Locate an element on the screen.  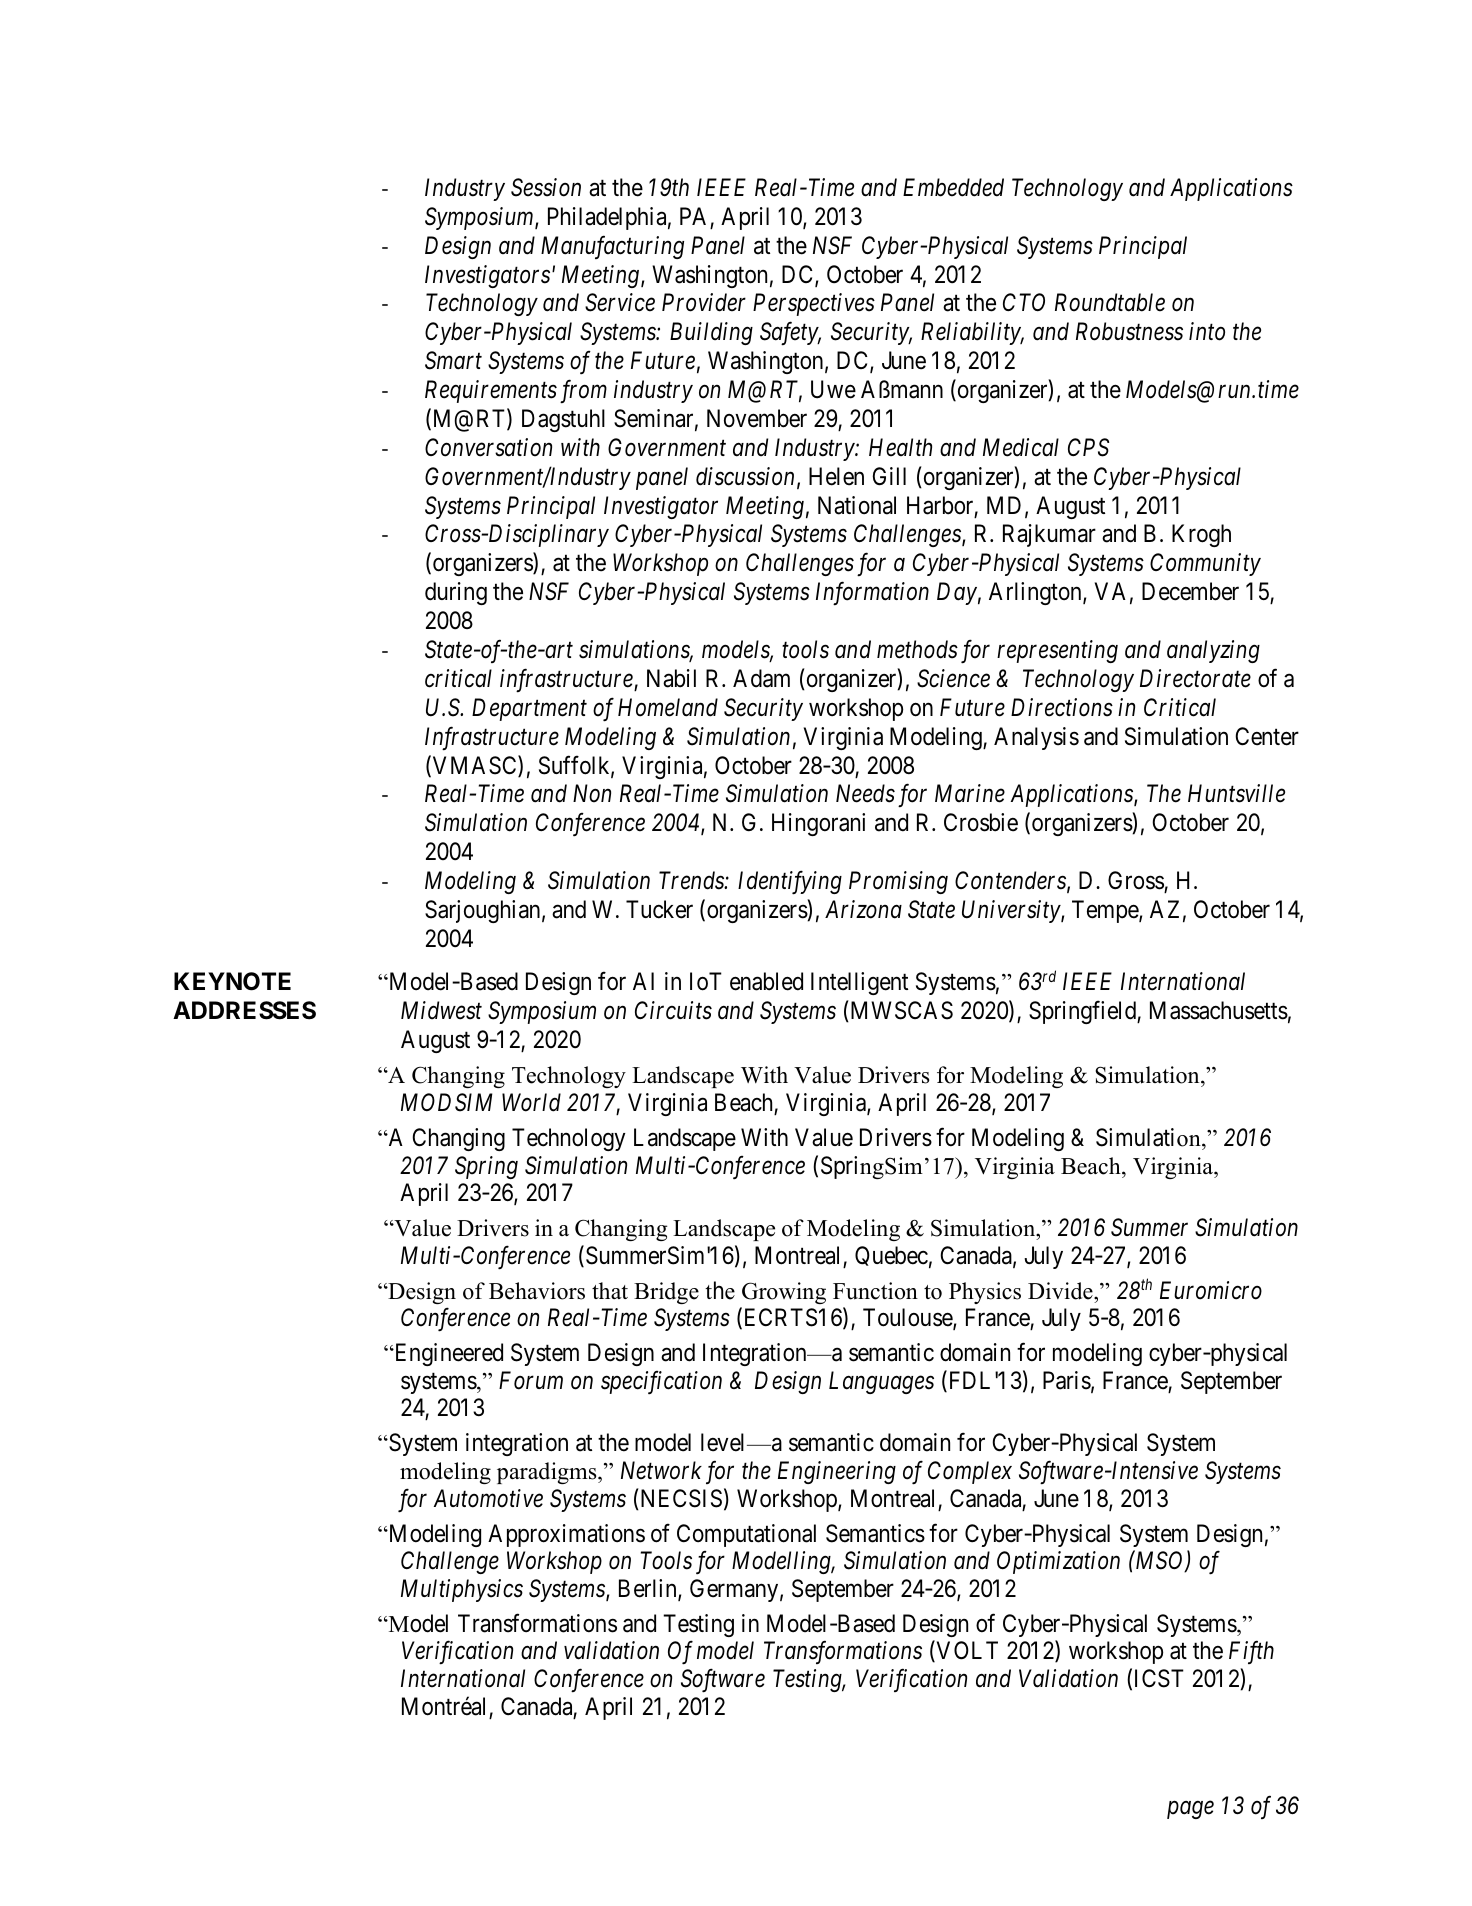
Provider is located at coordinates (704, 302).
